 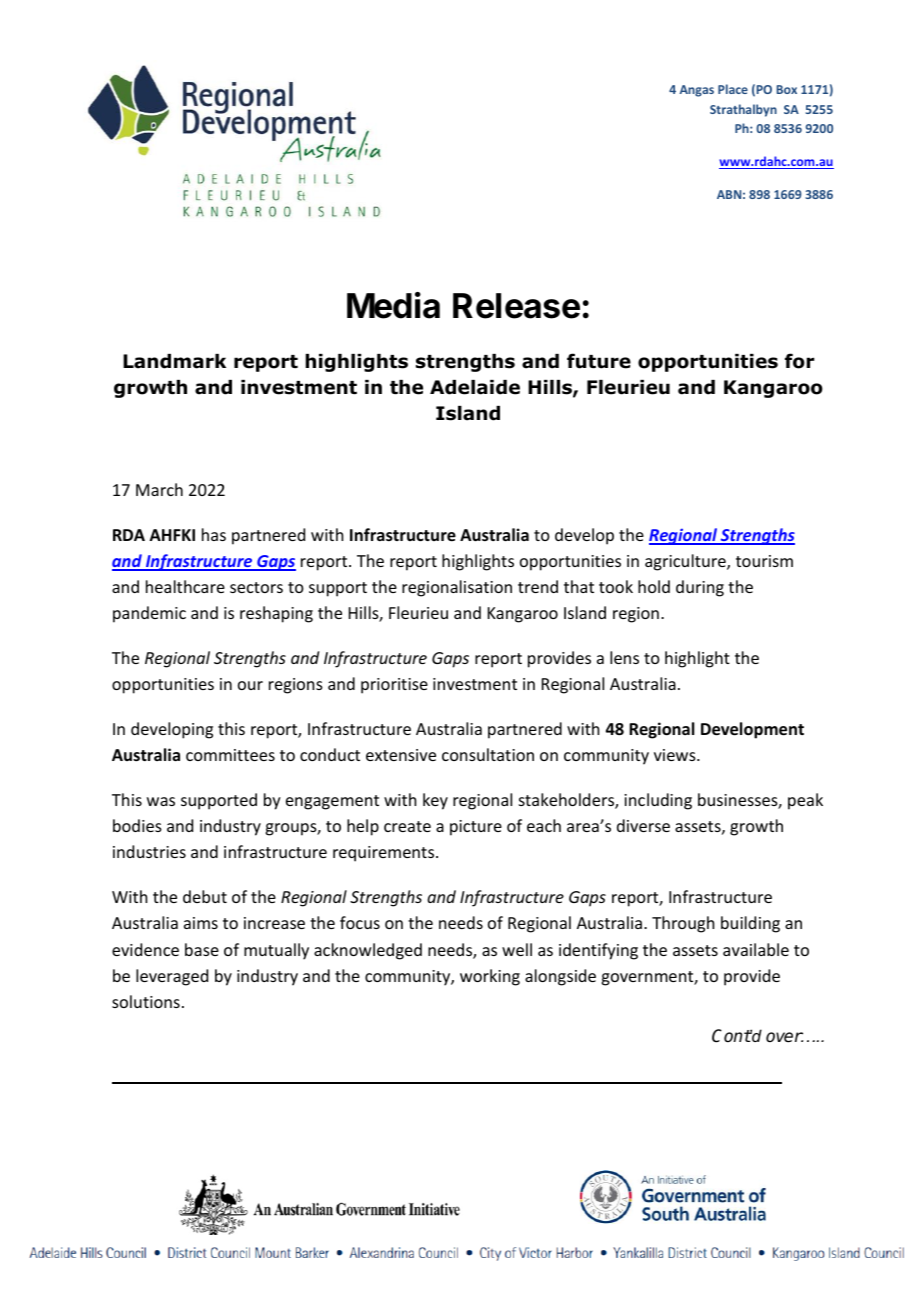 I want to click on Place, so click(x=733, y=89).
